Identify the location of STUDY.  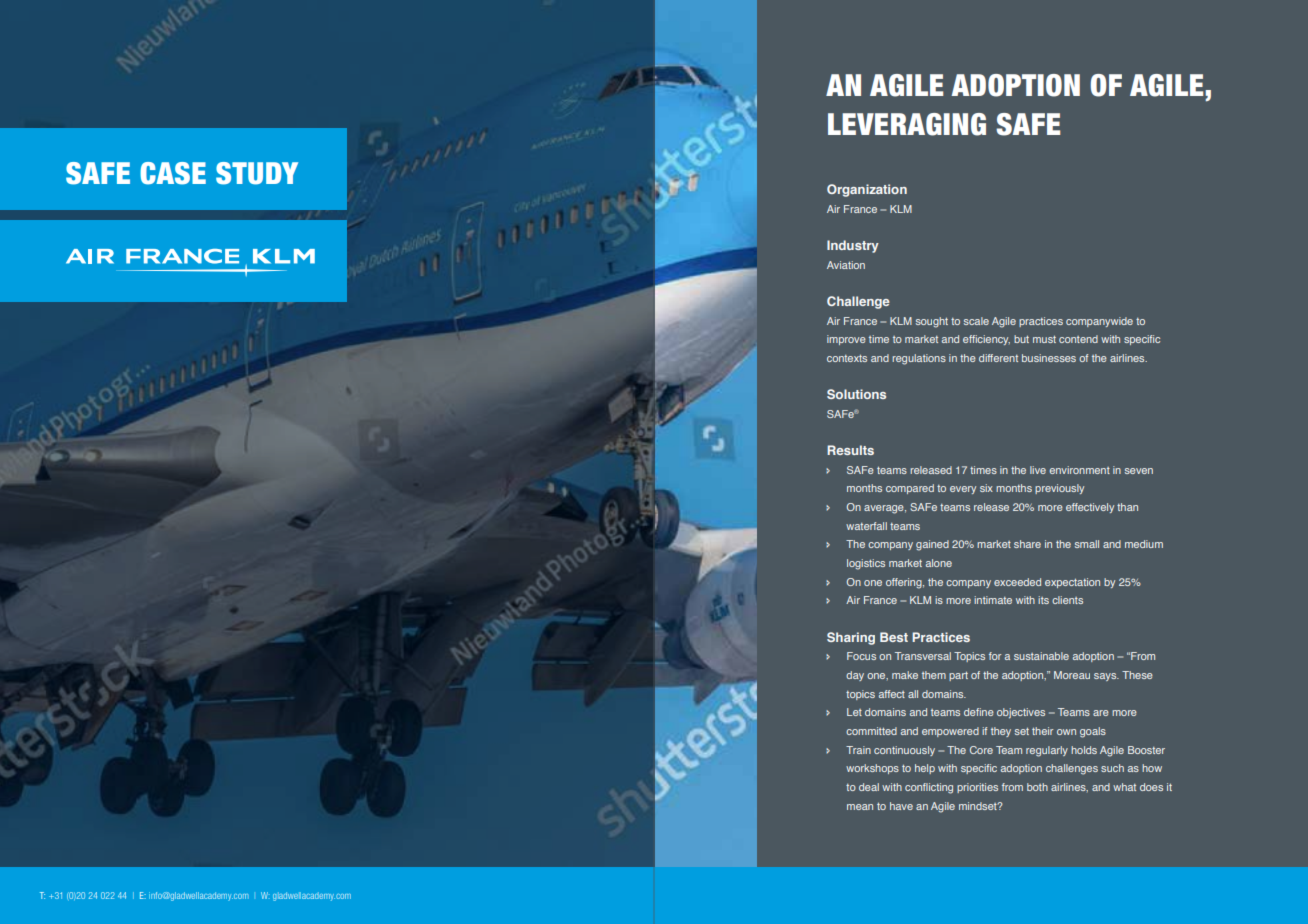
(257, 173).
